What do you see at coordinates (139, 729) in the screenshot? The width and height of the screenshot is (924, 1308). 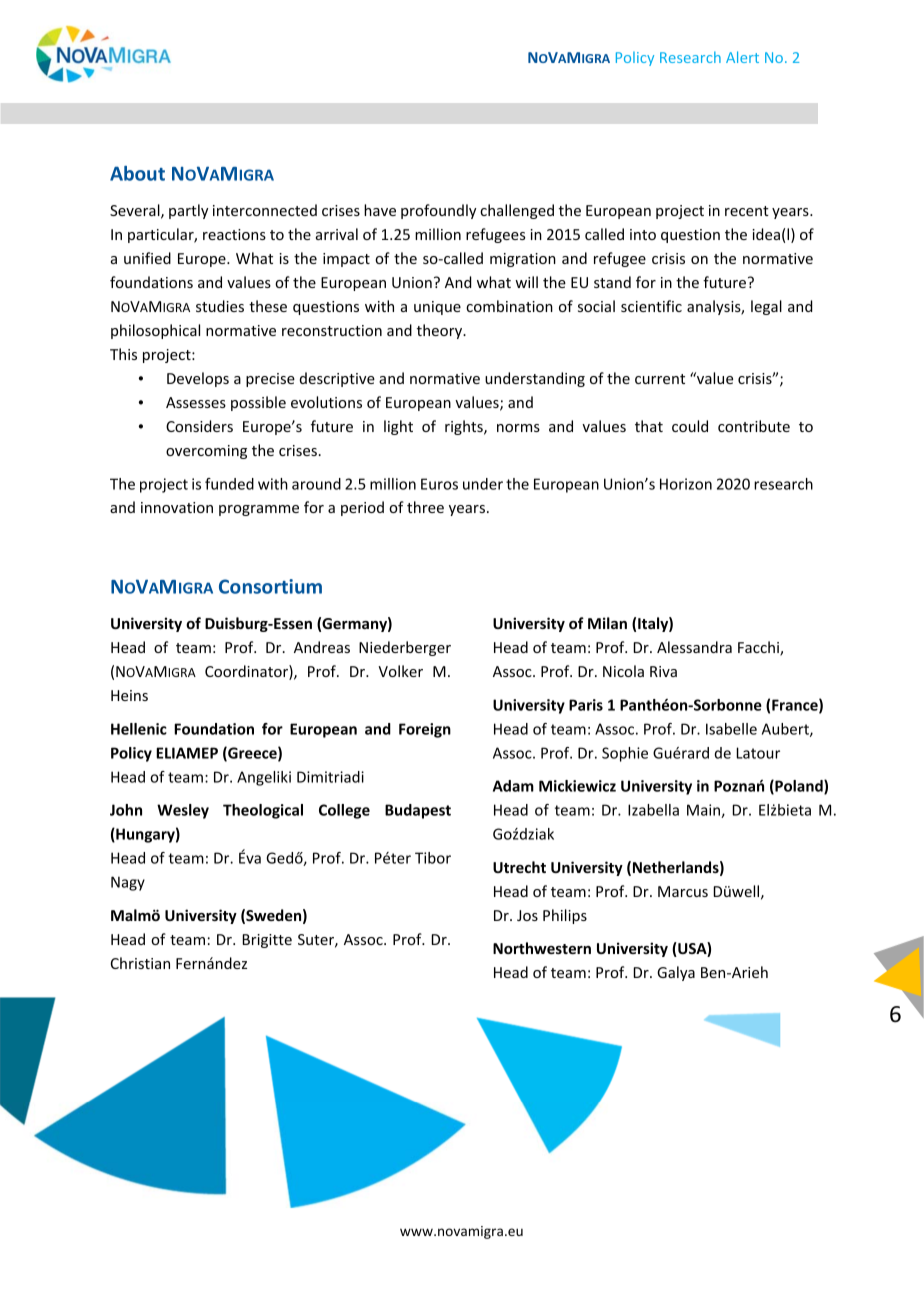 I see `Hellenic` at bounding box center [139, 729].
